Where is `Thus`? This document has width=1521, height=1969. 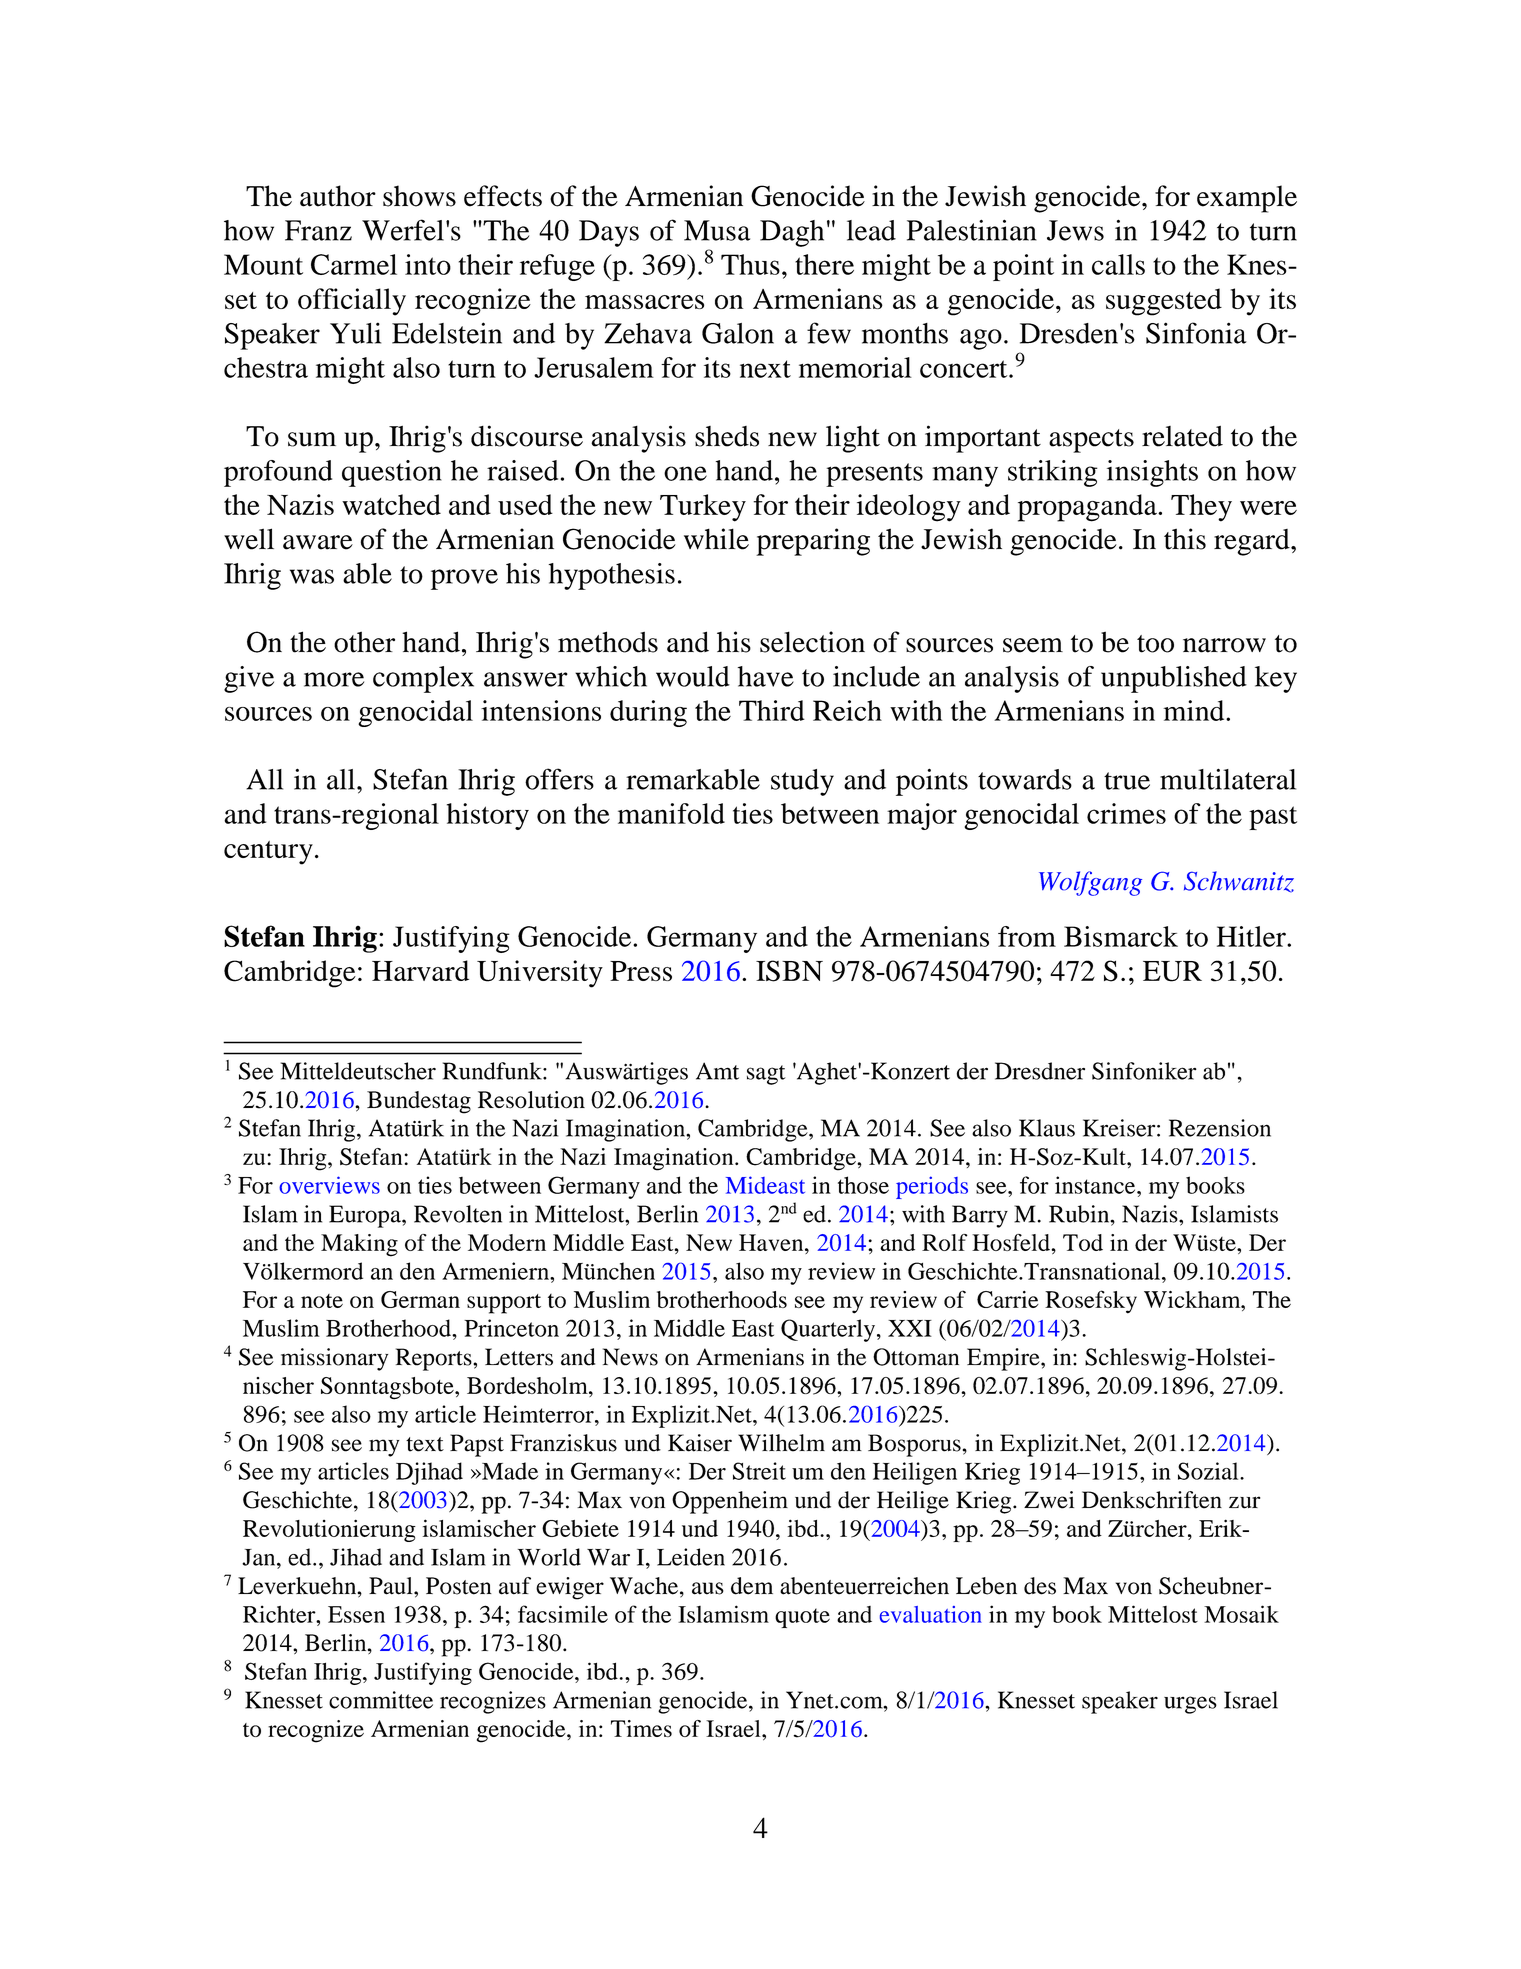
Thus is located at coordinates (750, 264).
